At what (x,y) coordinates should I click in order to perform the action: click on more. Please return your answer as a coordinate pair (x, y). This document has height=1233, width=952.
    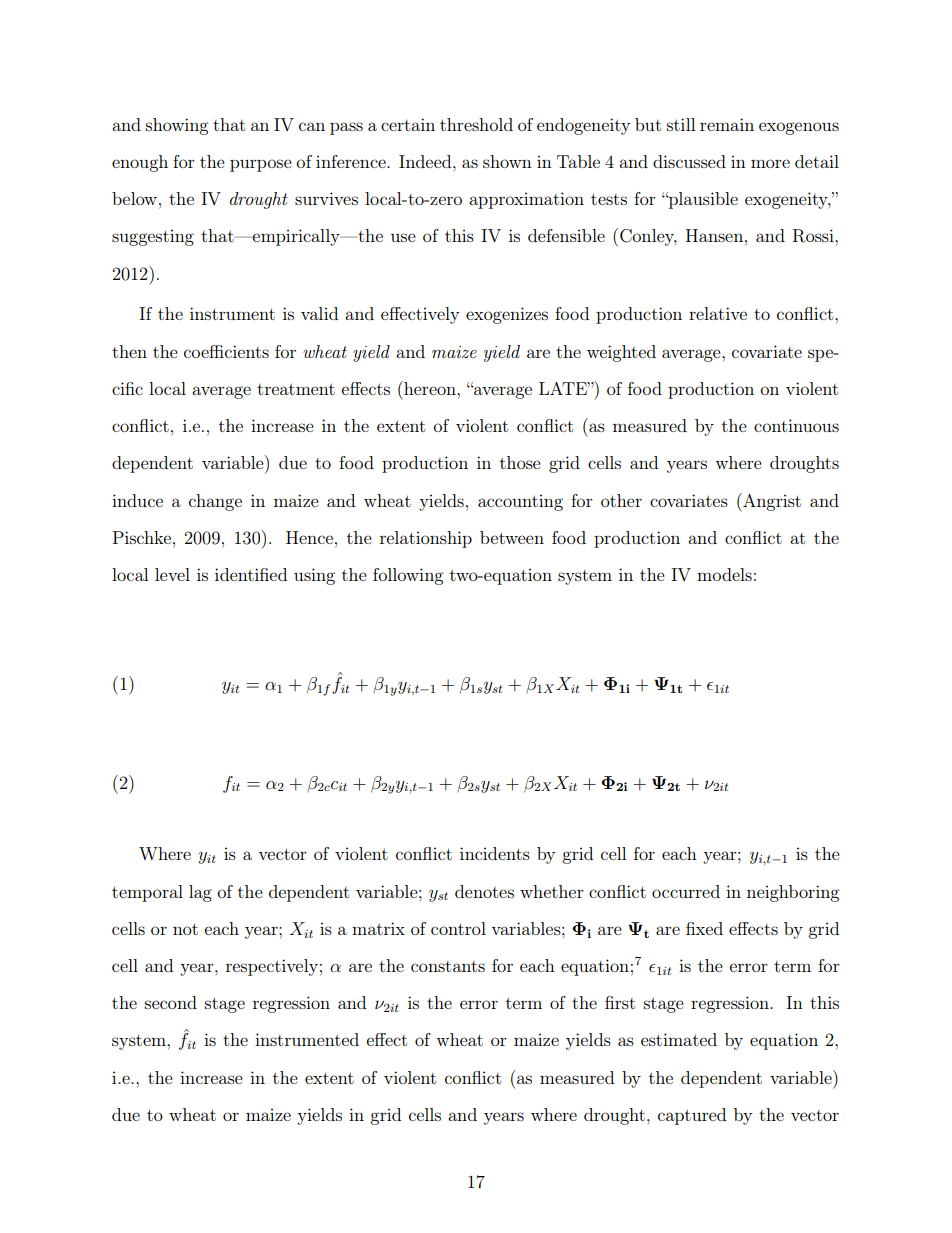
    Looking at the image, I should click on (770, 163).
